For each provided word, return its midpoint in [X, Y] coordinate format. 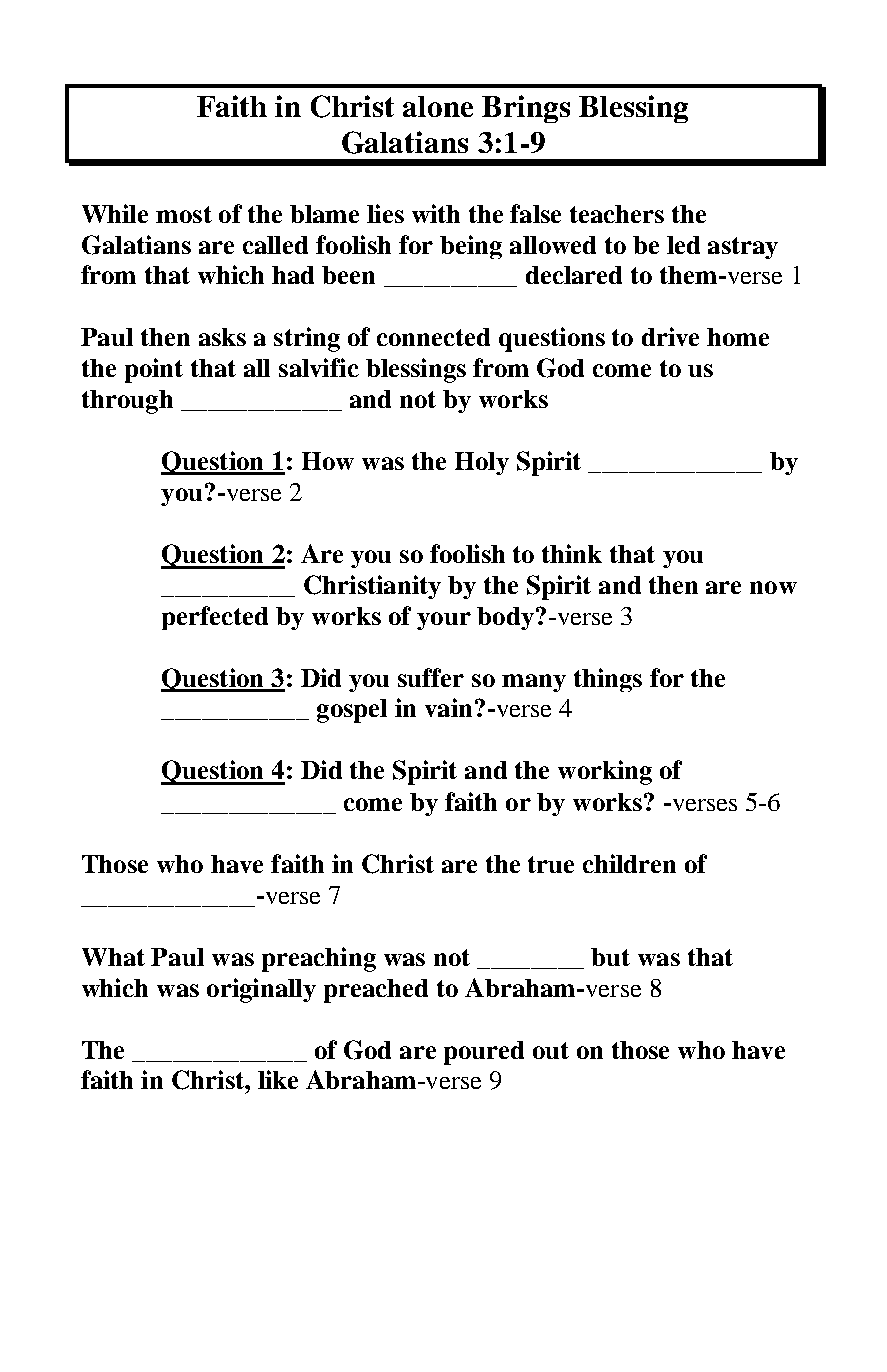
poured [484, 1053]
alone [438, 106]
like [278, 1079]
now [773, 587]
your [444, 621]
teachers [617, 214]
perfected [215, 618]
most [184, 214]
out [551, 1050]
